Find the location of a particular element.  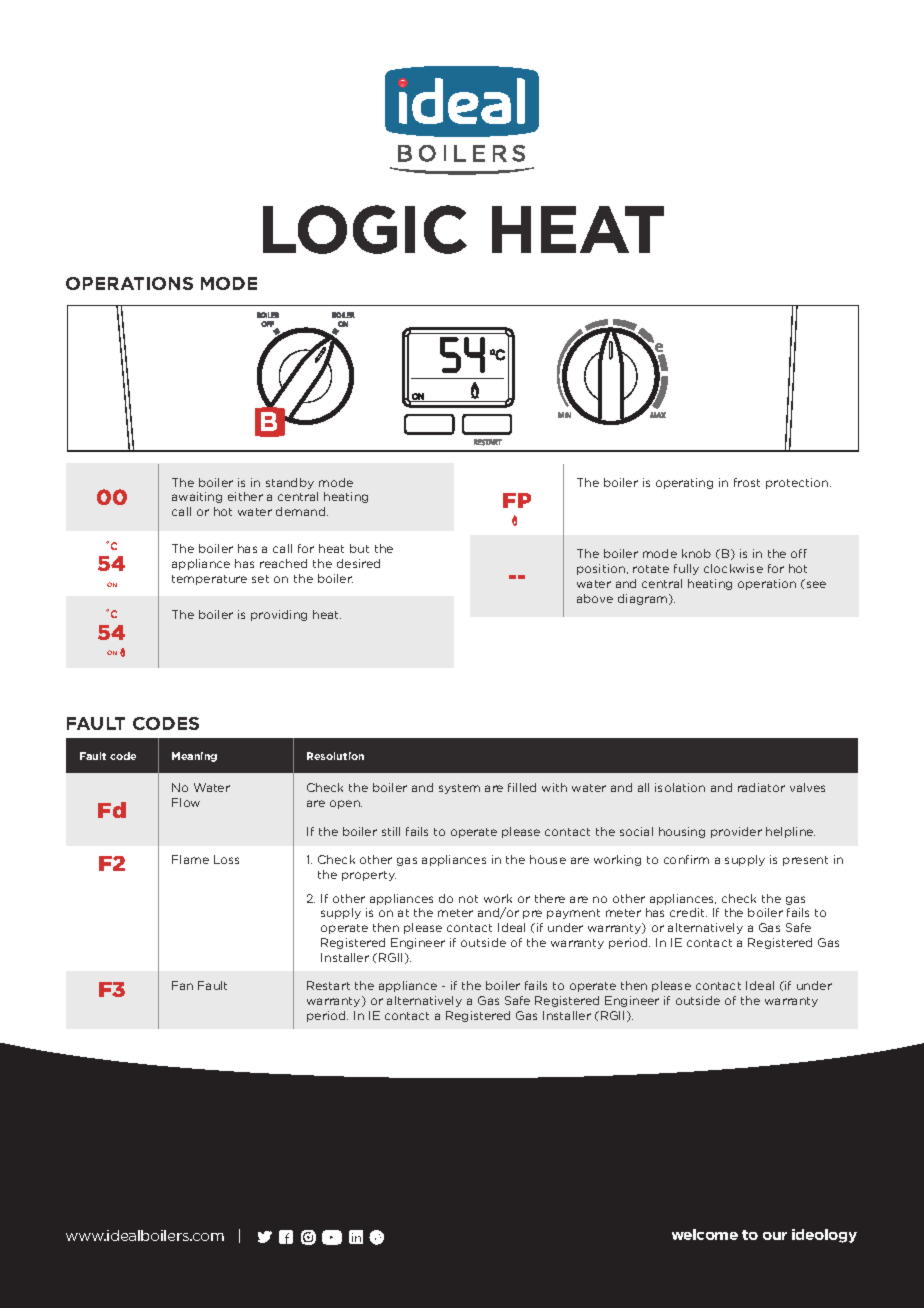

operating is located at coordinates (684, 483).
